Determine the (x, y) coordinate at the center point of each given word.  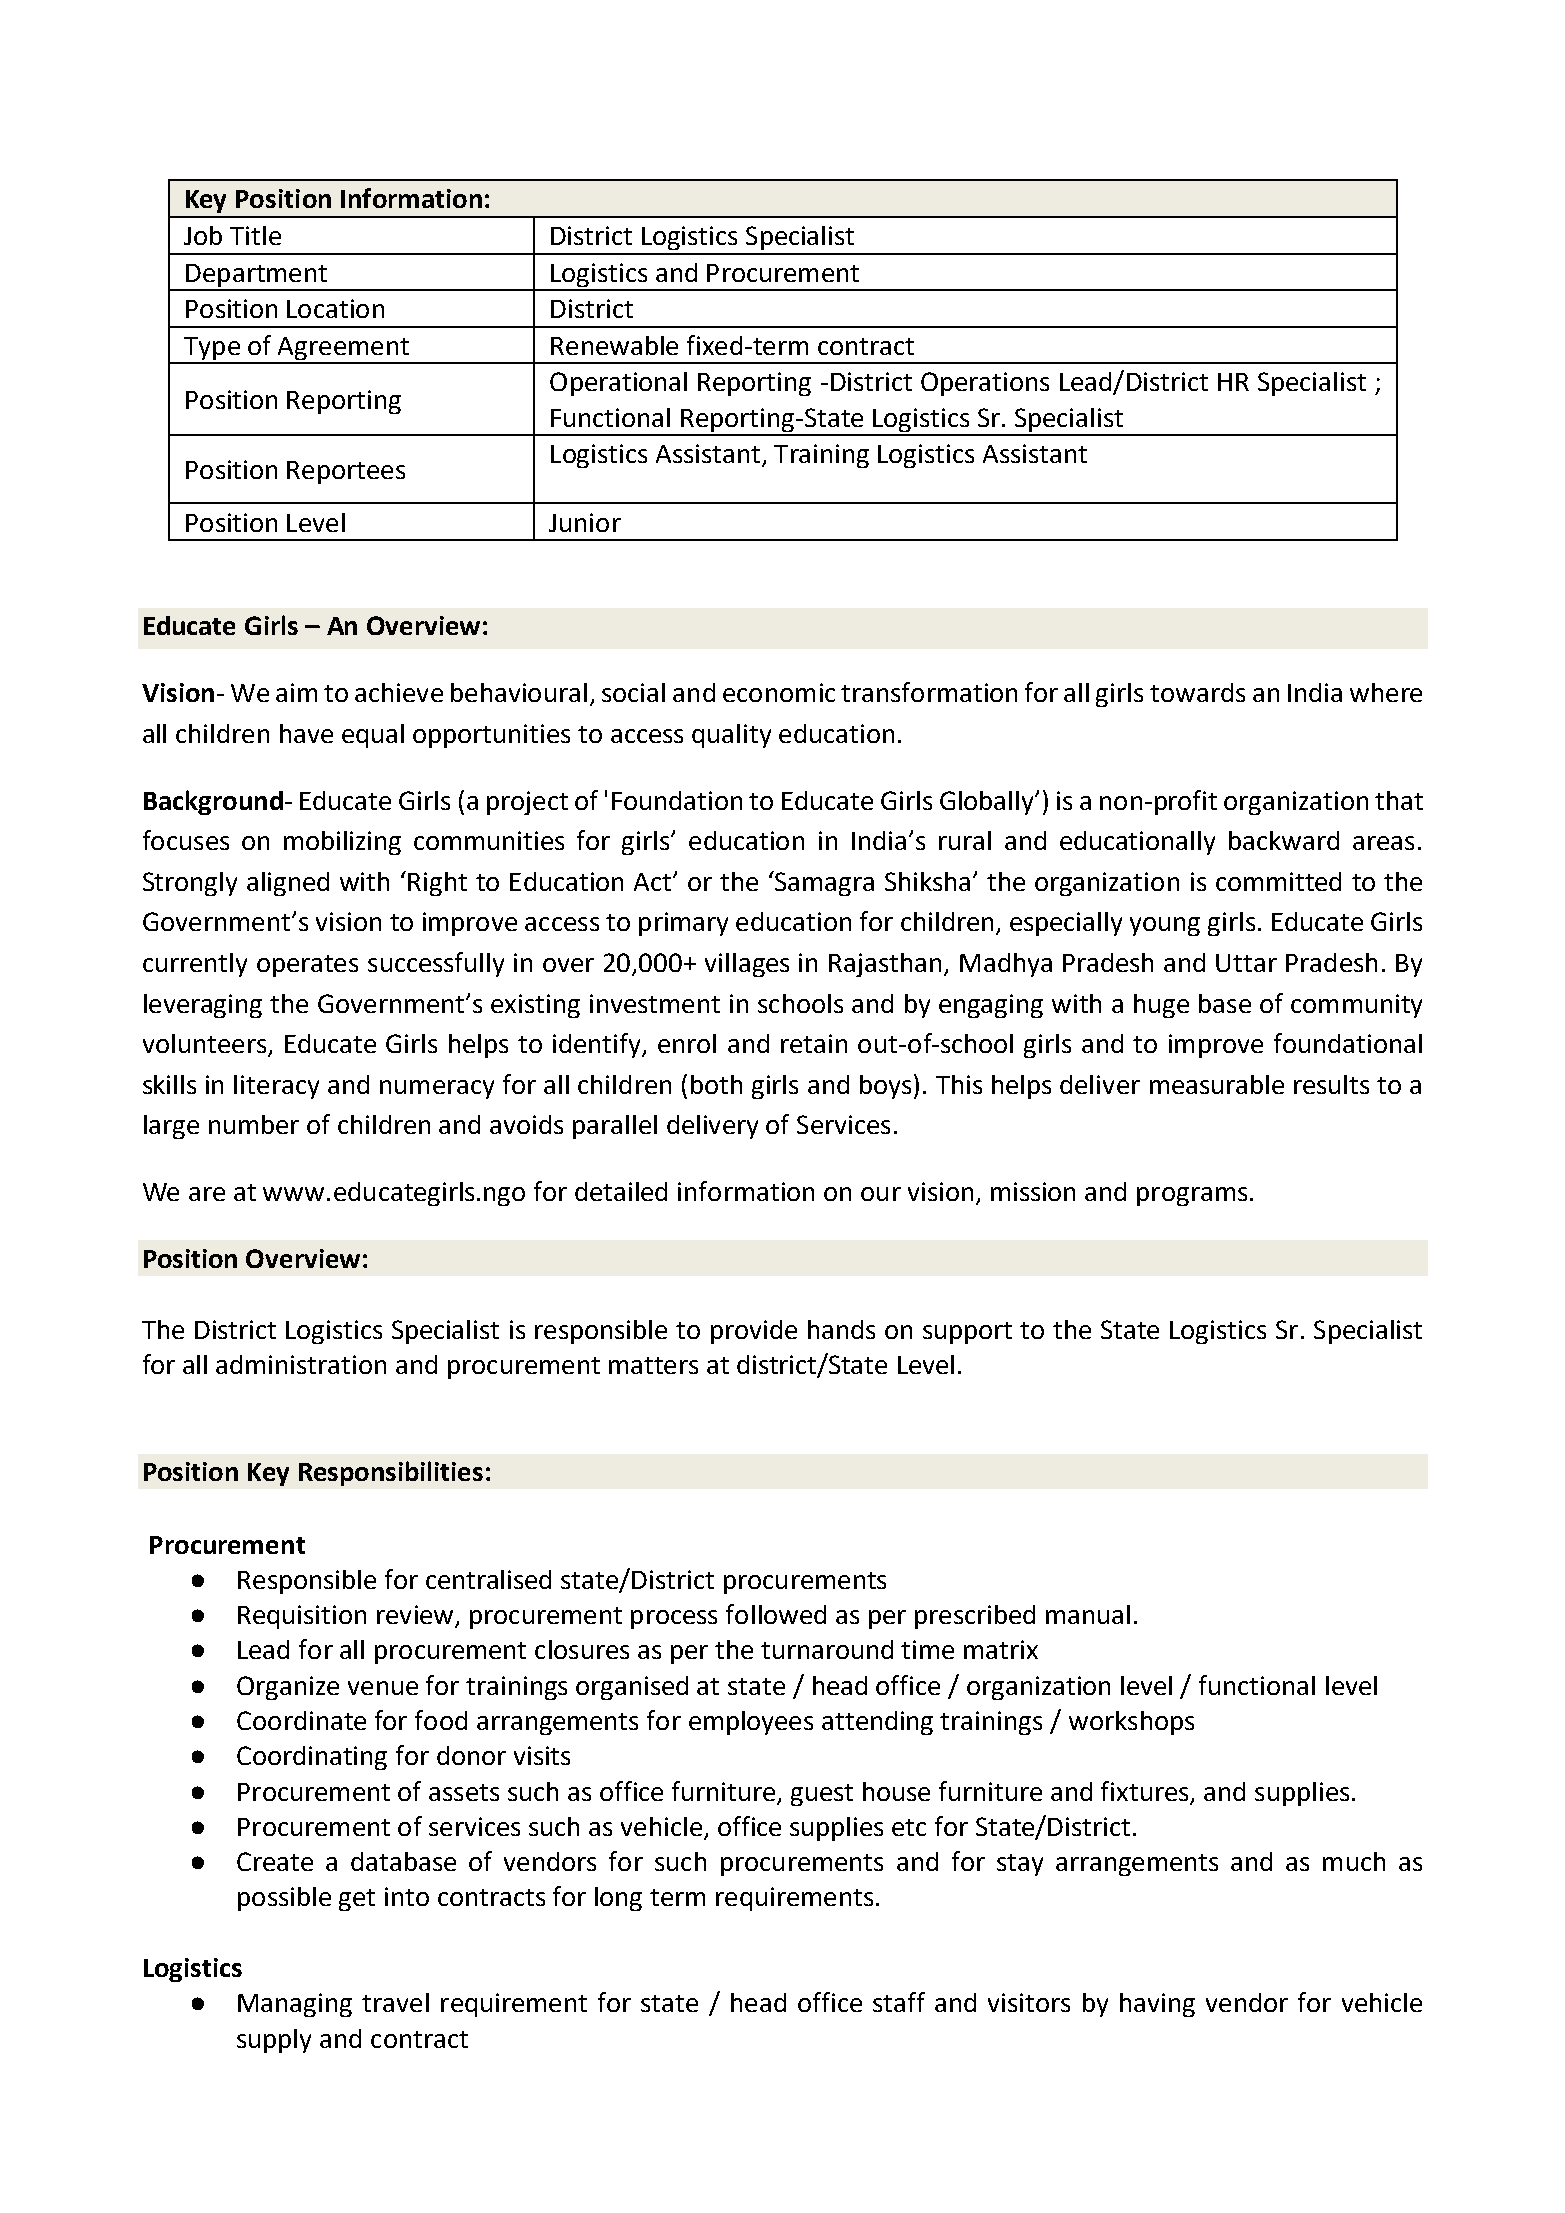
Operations (985, 384)
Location (335, 308)
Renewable (614, 345)
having (1157, 2005)
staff (899, 2002)
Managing (295, 2005)
